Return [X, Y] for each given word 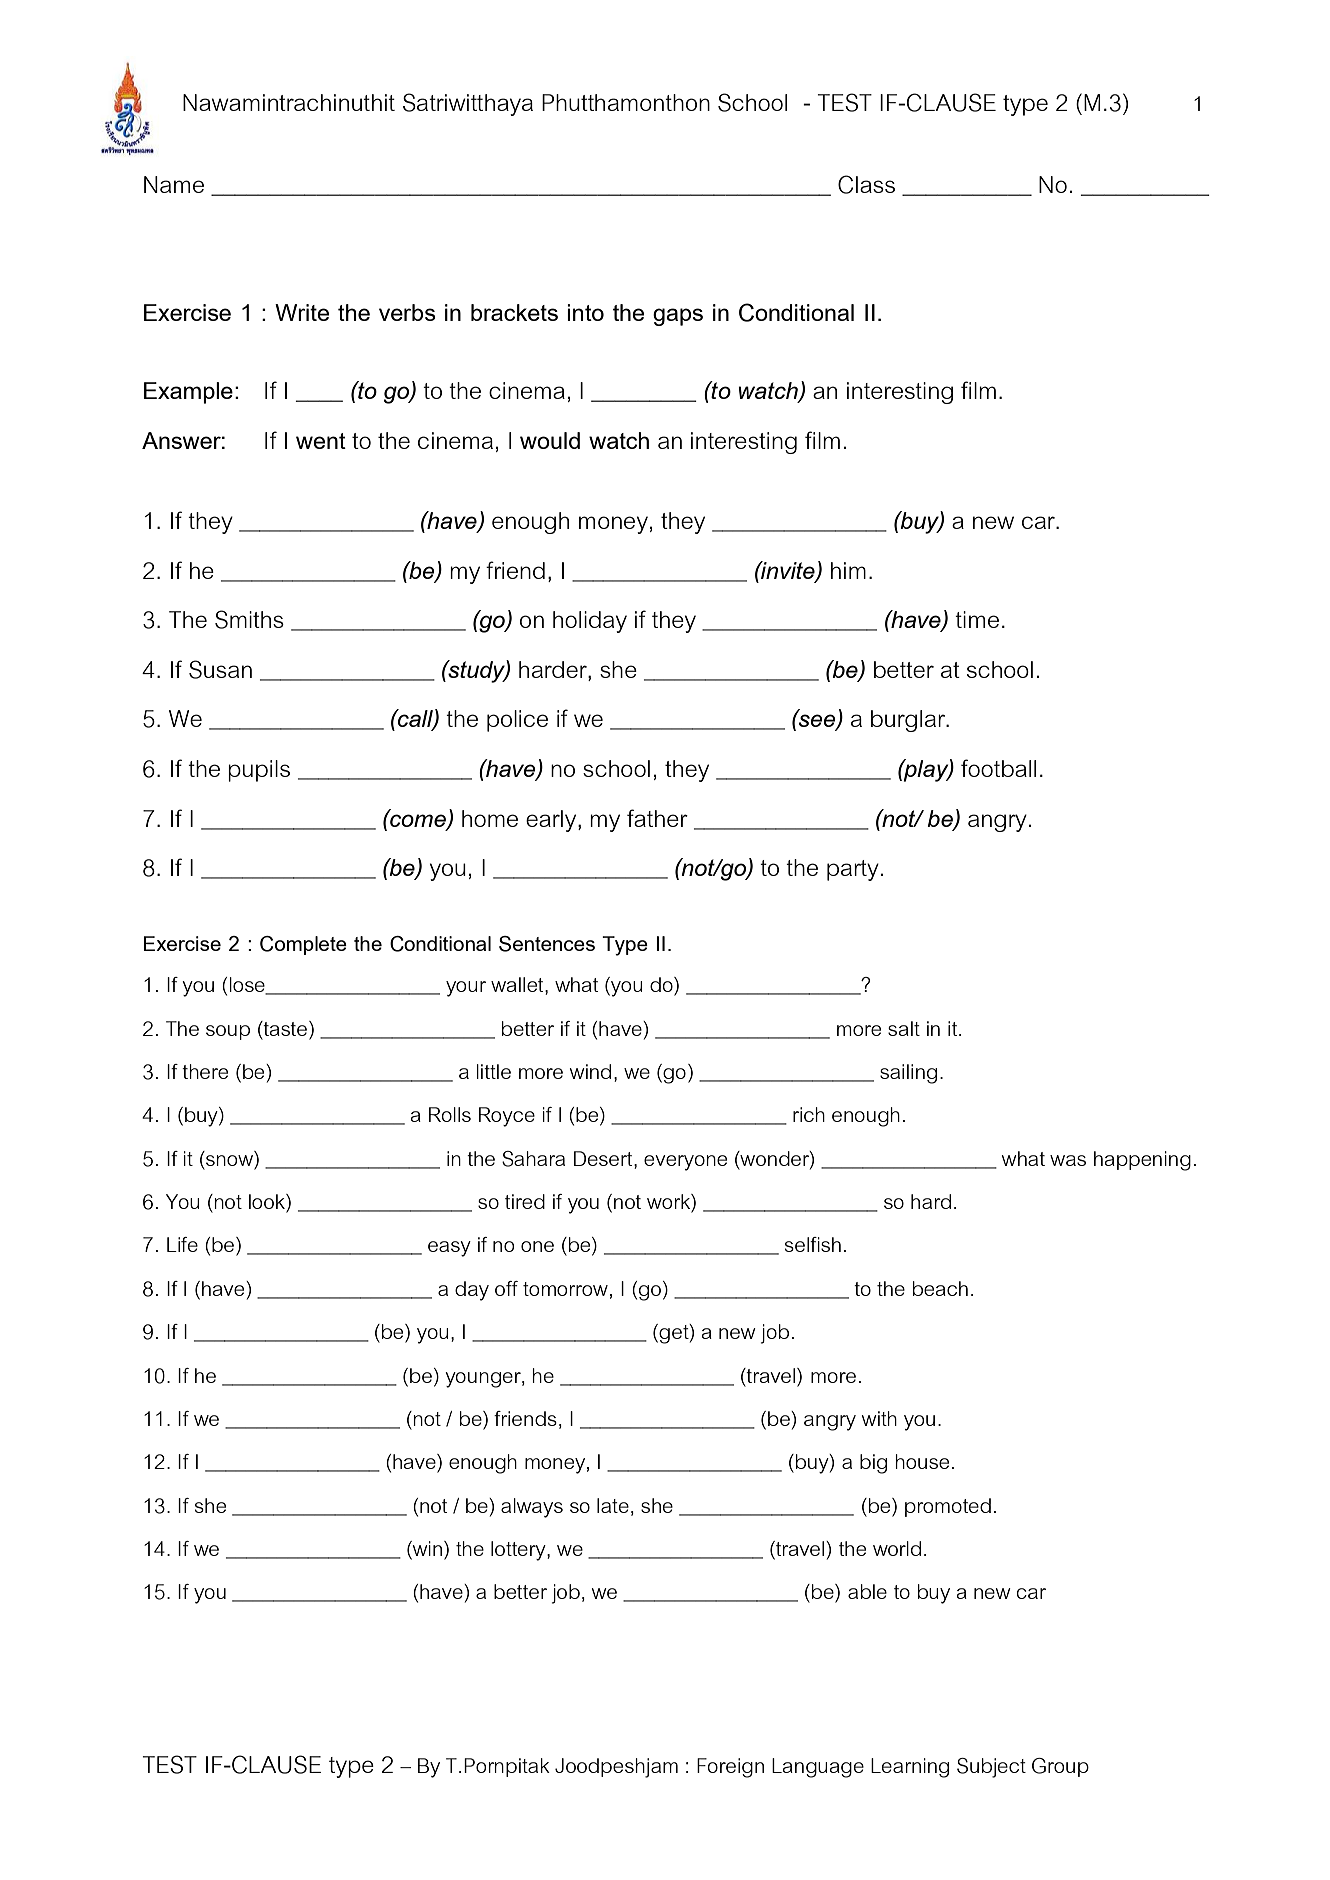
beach [940, 1288]
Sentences [547, 944]
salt [904, 1028]
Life [182, 1244]
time [977, 619]
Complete [303, 945]
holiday [590, 622]
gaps [678, 317]
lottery [519, 1551]
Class [866, 184]
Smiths [249, 619]
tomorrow [565, 1289]
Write [302, 312]
